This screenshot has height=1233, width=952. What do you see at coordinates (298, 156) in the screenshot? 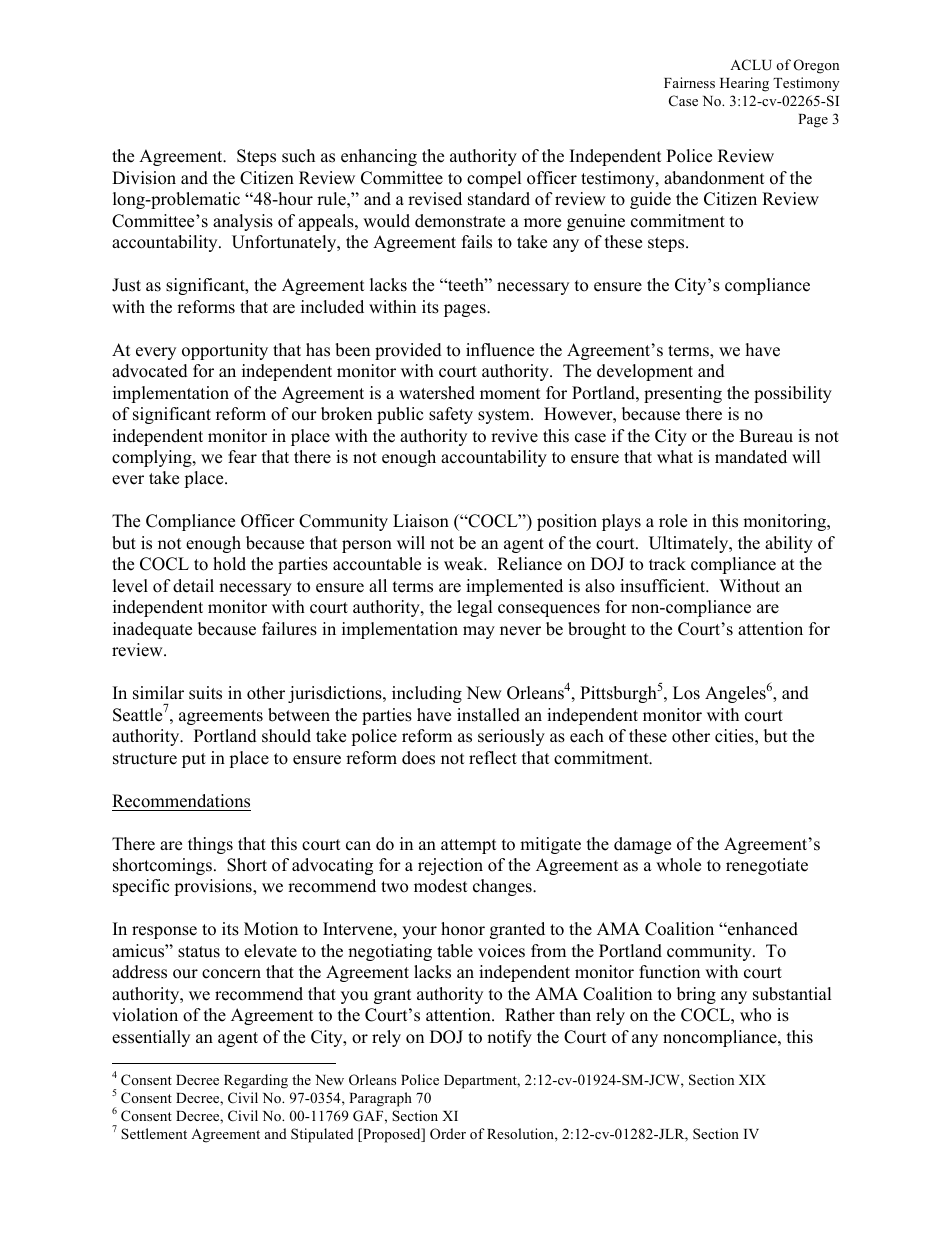
I see `such` at bounding box center [298, 156].
